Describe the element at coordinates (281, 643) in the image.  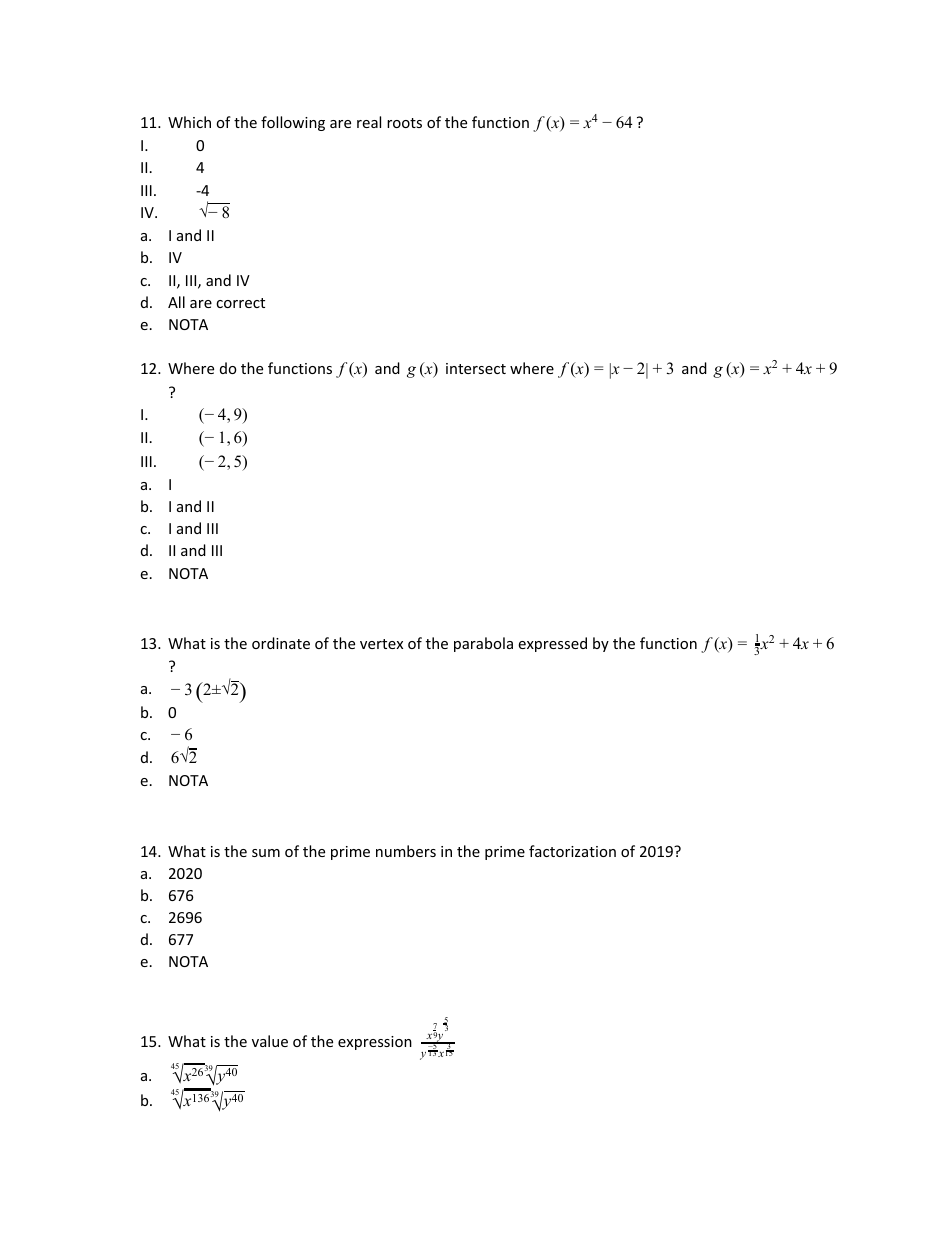
I see `ordinate` at that location.
